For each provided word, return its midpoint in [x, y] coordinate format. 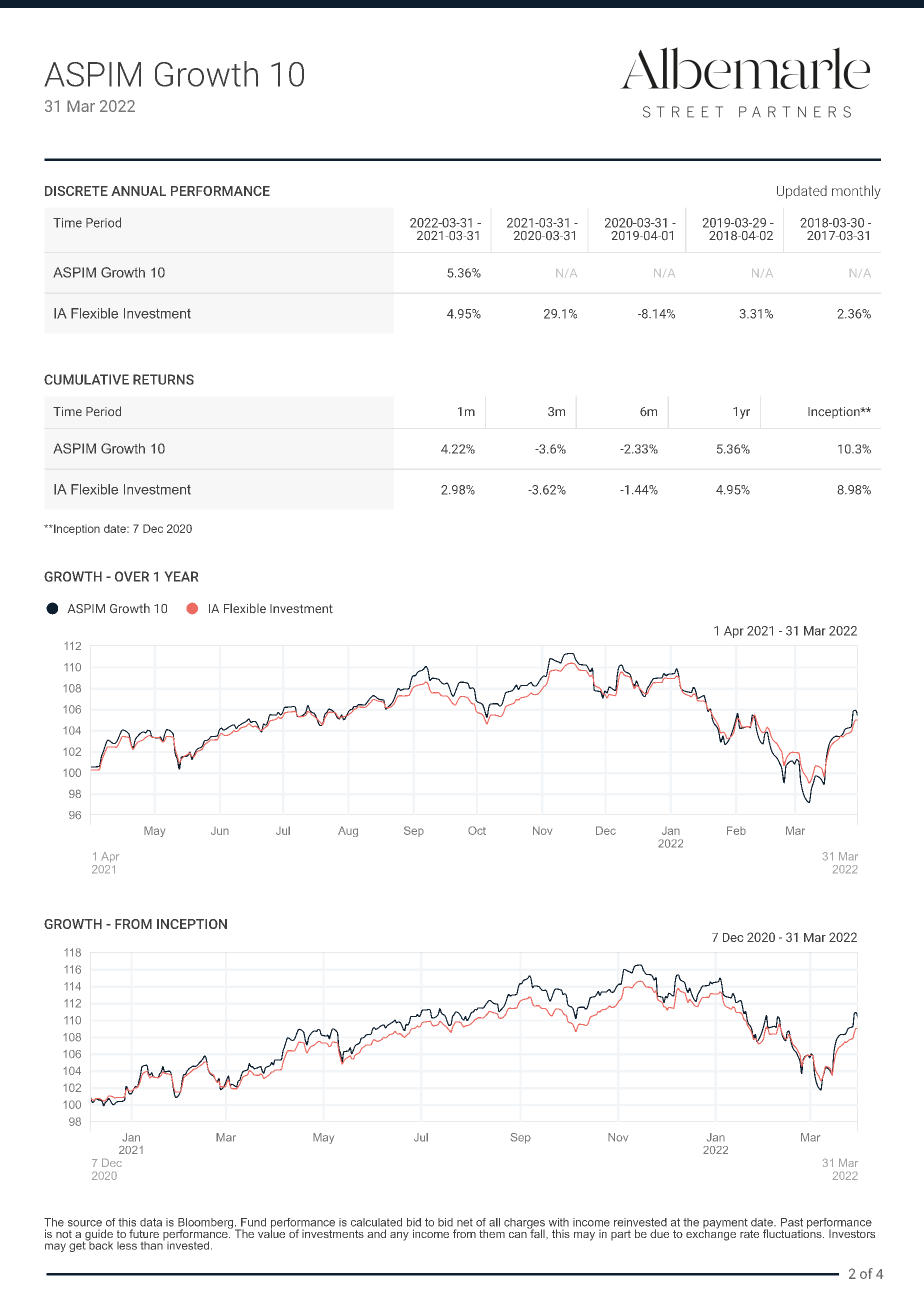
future [144, 1233]
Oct [477, 830]
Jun [220, 831]
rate [749, 1234]
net [465, 1223]
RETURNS [163, 379]
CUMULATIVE [86, 379]
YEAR [181, 576]
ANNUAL [138, 191]
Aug [348, 831]
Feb [736, 830]
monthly [856, 192]
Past [792, 1222]
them [492, 1234]
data [151, 1222]
